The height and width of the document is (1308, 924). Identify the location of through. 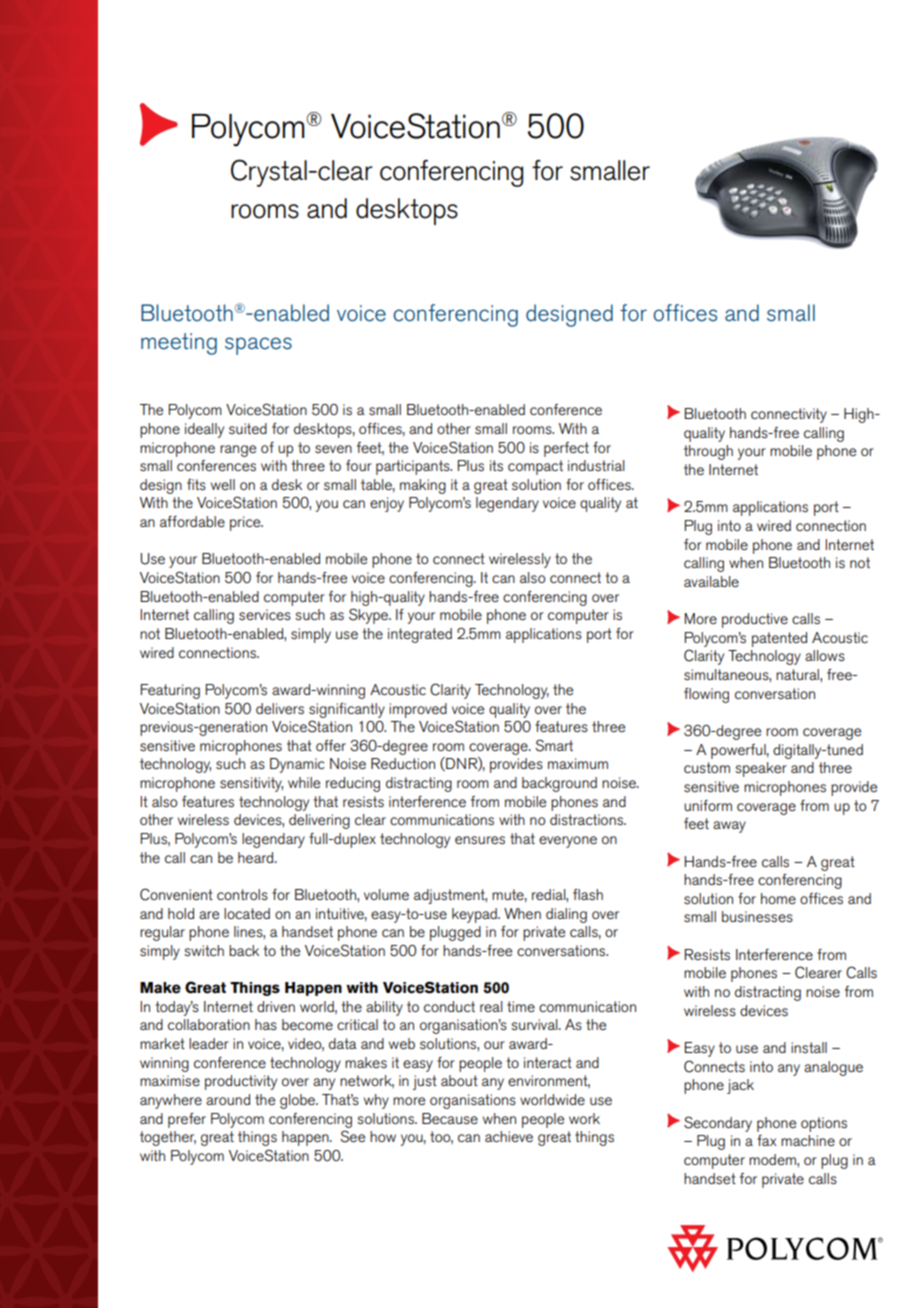
(708, 452).
